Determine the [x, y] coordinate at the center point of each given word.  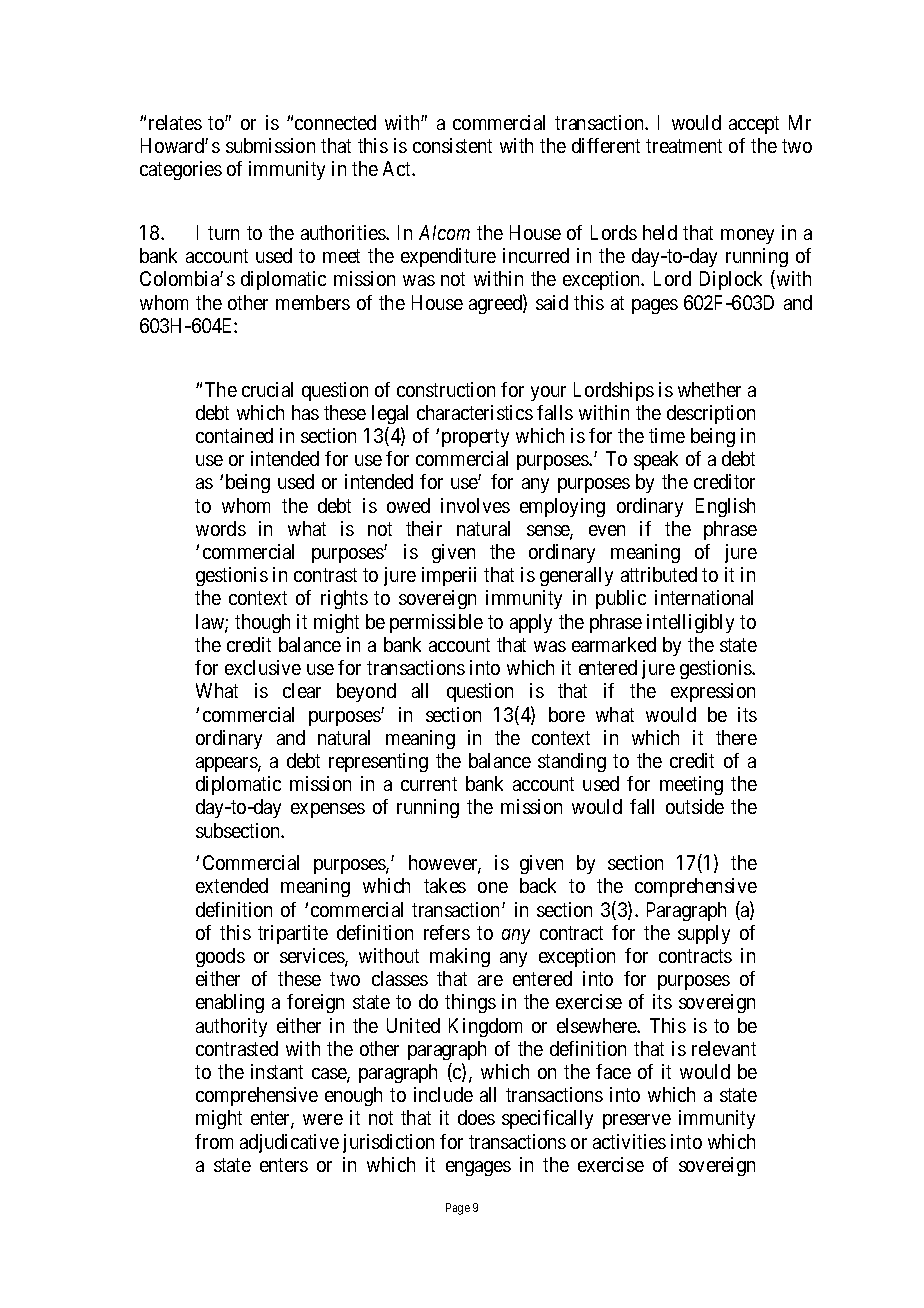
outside [695, 806]
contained [234, 435]
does [476, 1117]
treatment [684, 146]
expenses [328, 810]
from [214, 1141]
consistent [452, 145]
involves [475, 505]
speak [656, 460]
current [429, 784]
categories [181, 170]
